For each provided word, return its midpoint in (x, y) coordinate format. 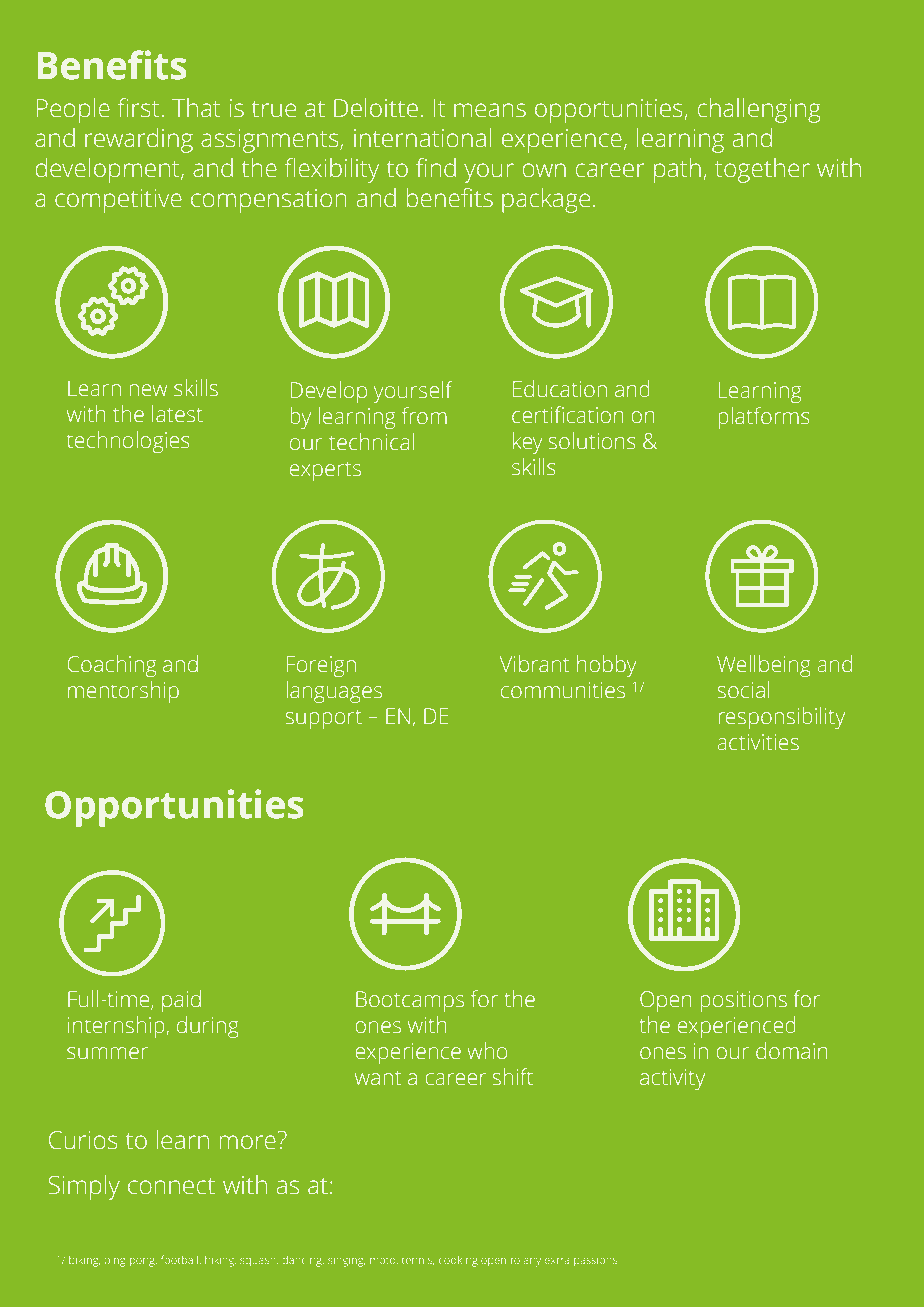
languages (334, 692)
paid (181, 1001)
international (422, 138)
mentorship (123, 692)
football (179, 1259)
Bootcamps (410, 1001)
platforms (764, 418)
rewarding (139, 140)
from (424, 415)
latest (177, 414)
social (743, 690)
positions (743, 1001)
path (677, 170)
